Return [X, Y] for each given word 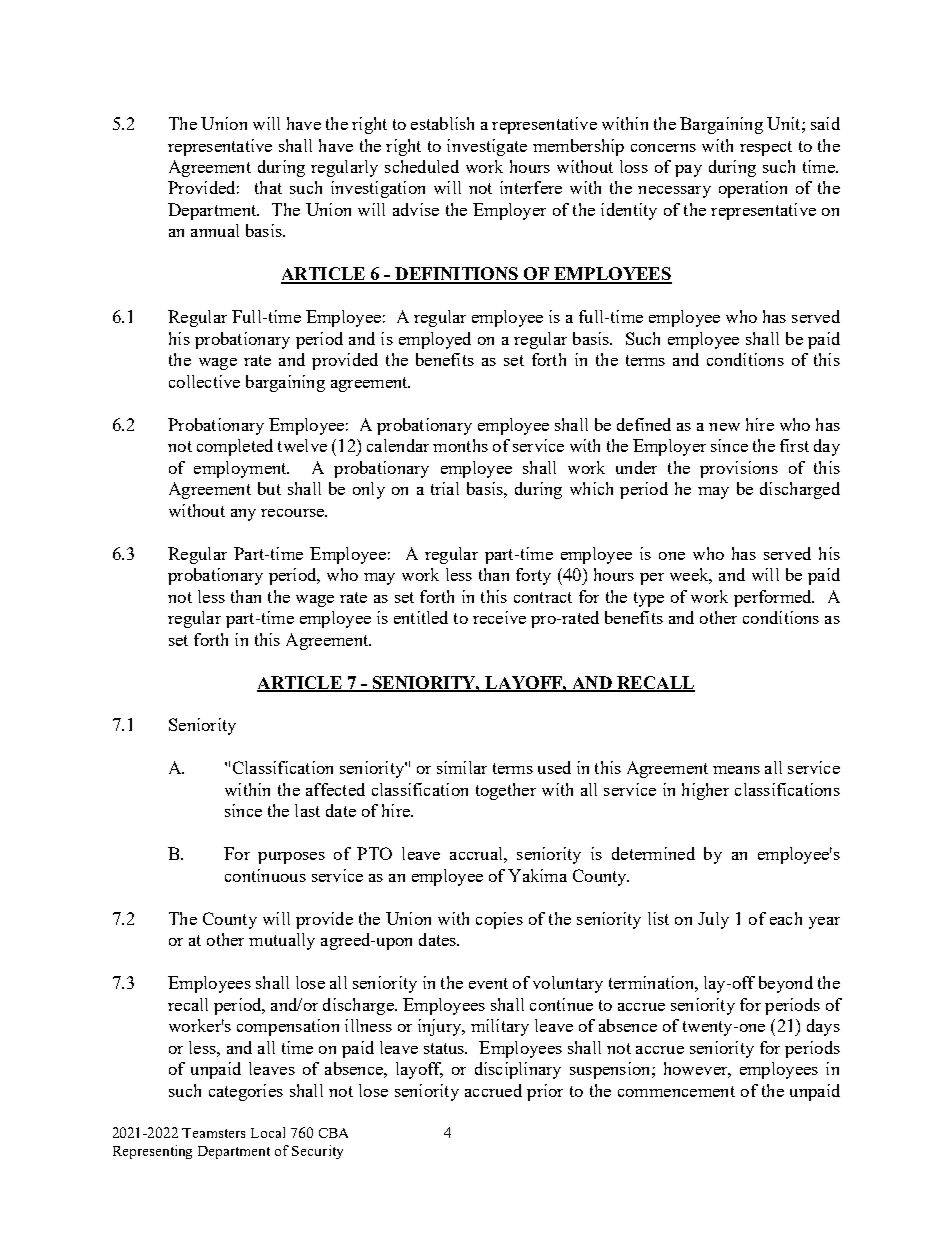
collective [204, 381]
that [268, 187]
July [713, 920]
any [243, 515]
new [724, 427]
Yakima [537, 875]
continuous [265, 875]
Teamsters [213, 1133]
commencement [676, 1091]
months [460, 445]
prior [545, 1092]
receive [499, 617]
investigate [487, 147]
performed [774, 598]
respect [766, 148]
